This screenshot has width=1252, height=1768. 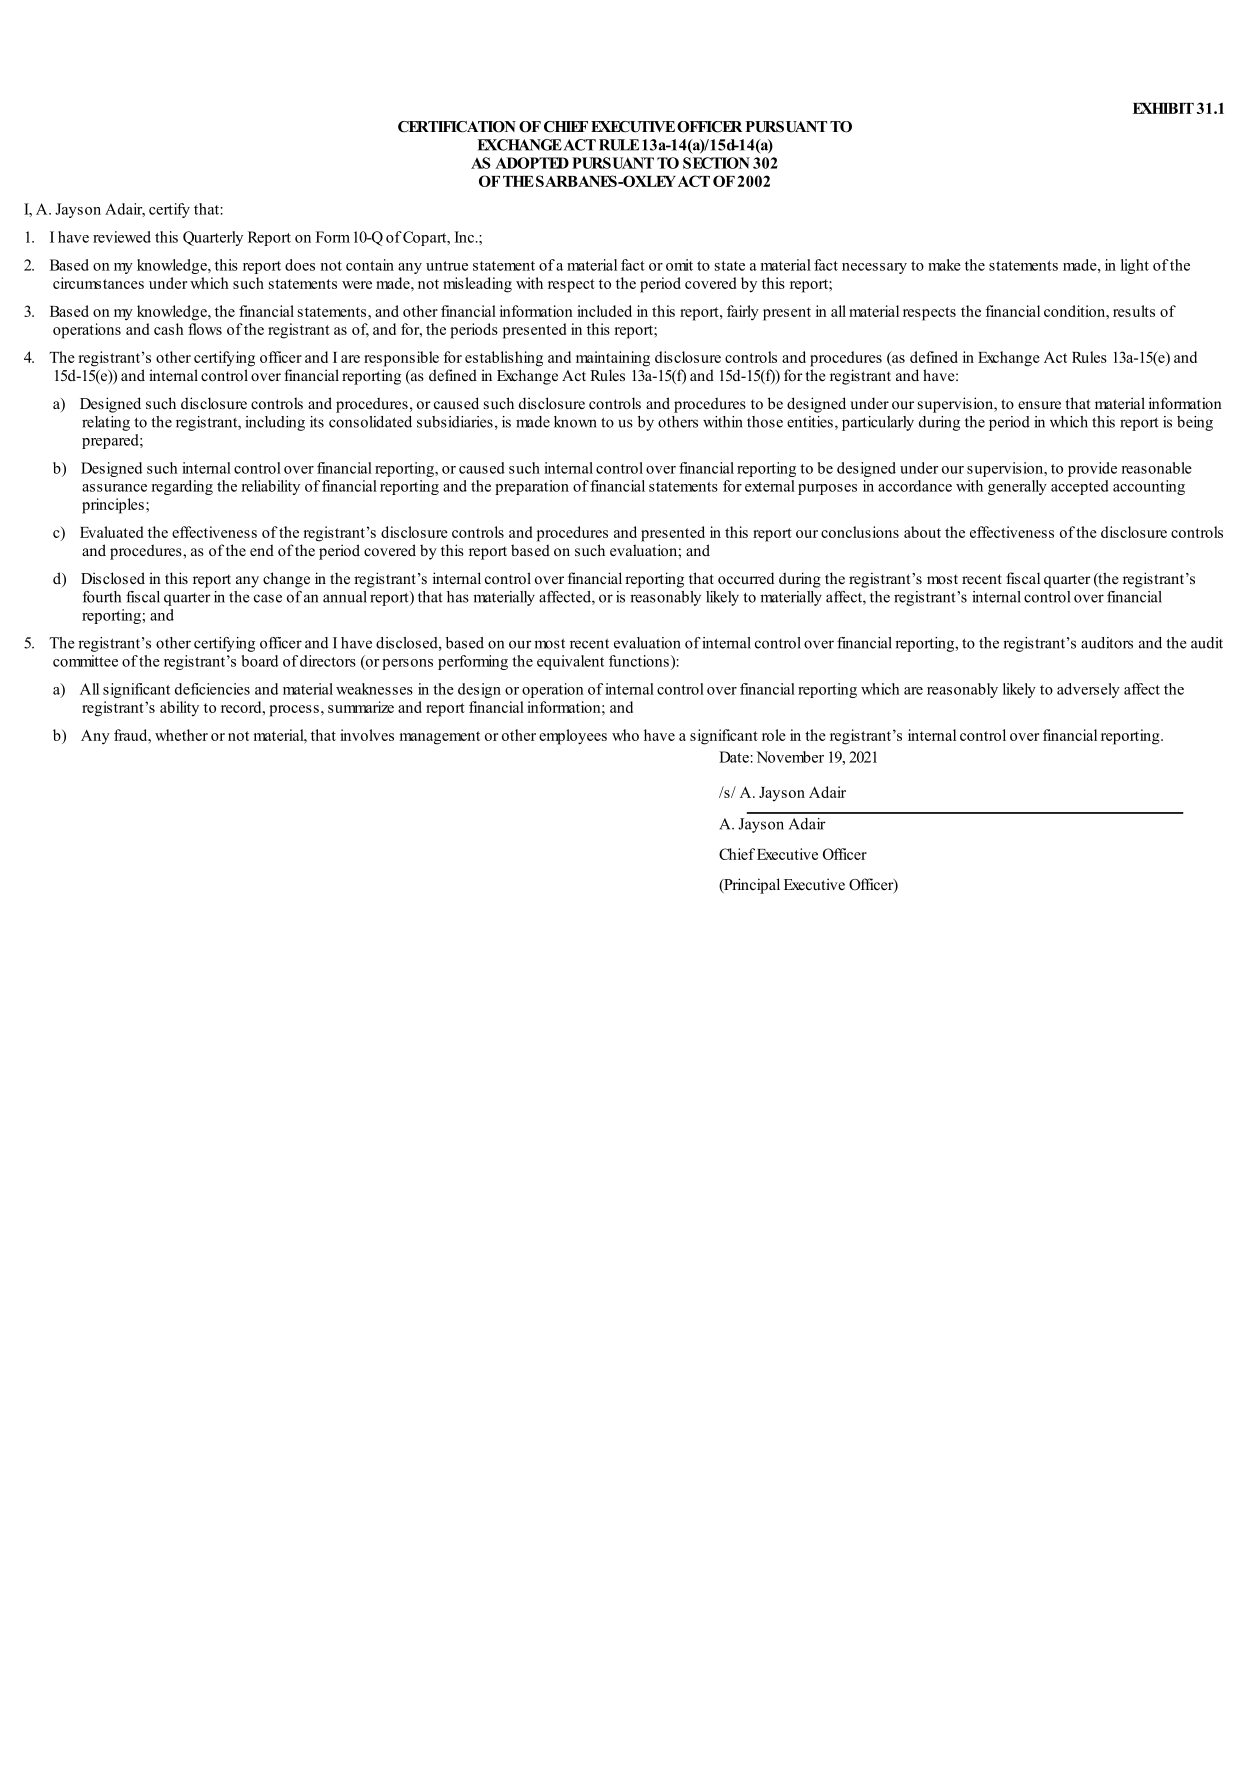 What do you see at coordinates (625, 735) in the screenshot?
I see `who` at bounding box center [625, 735].
